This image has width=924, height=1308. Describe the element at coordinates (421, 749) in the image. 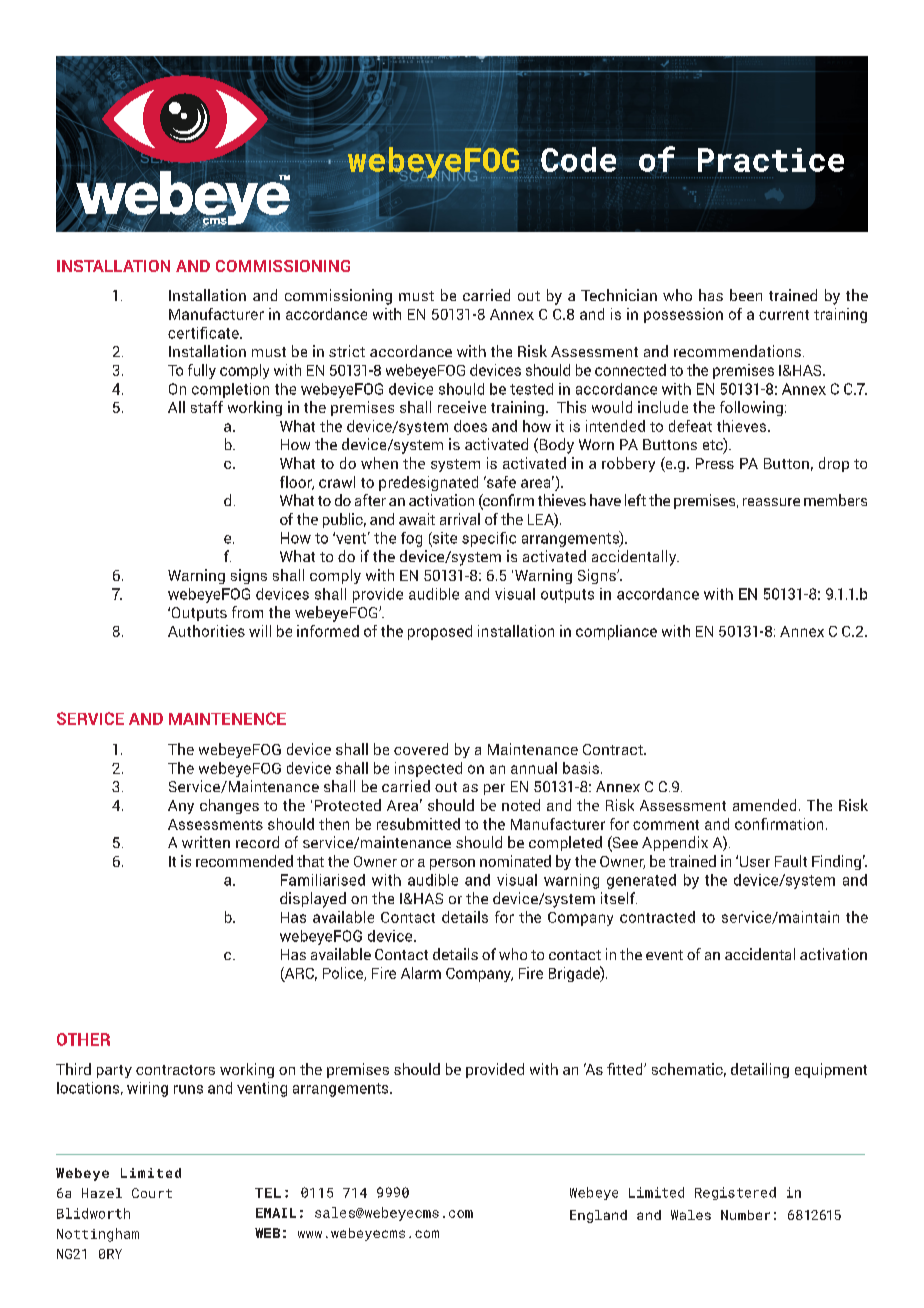

I see `covered` at that location.
